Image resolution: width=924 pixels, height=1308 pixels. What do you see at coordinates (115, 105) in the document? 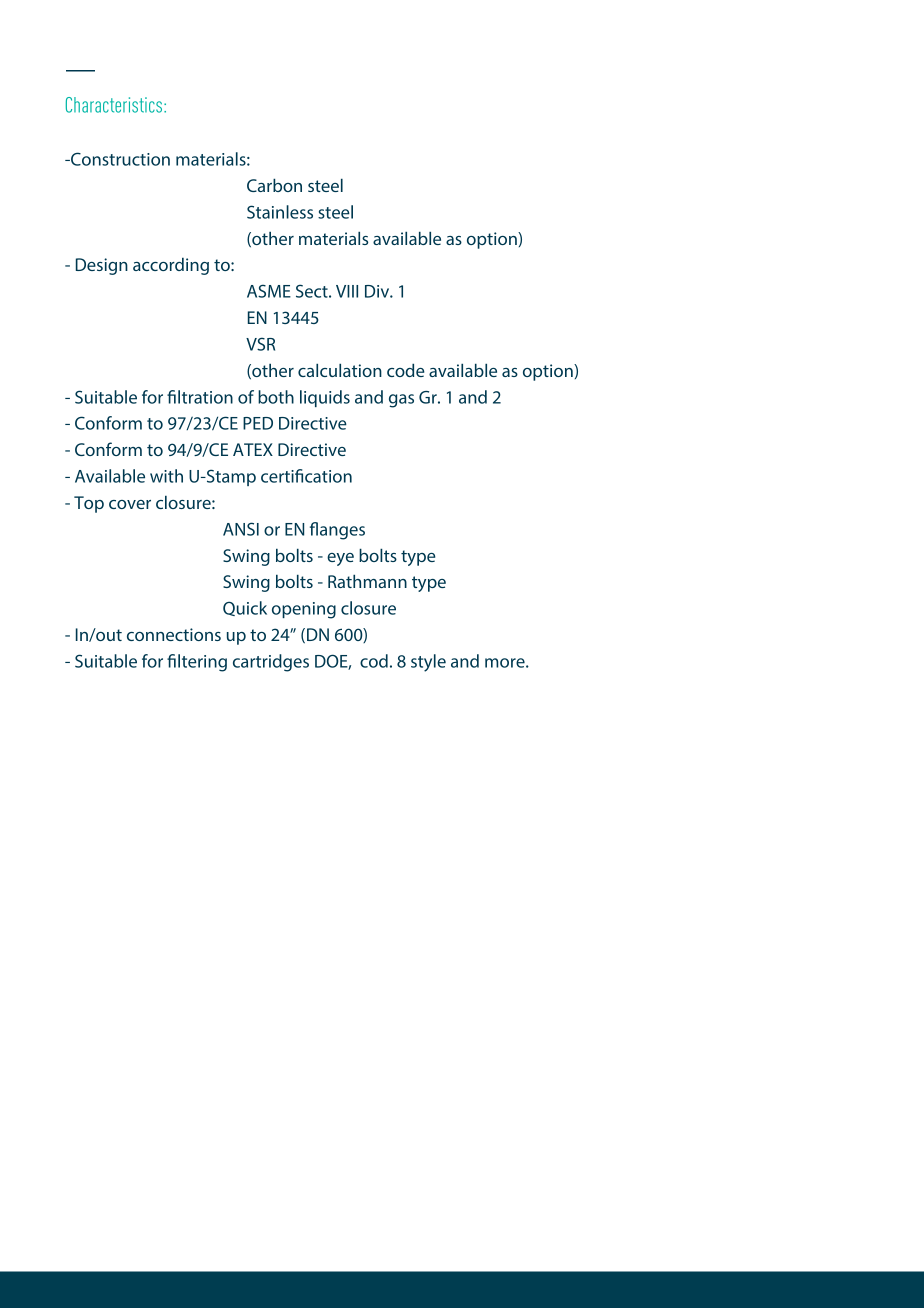
I see `Characteristics` at bounding box center [115, 105].
